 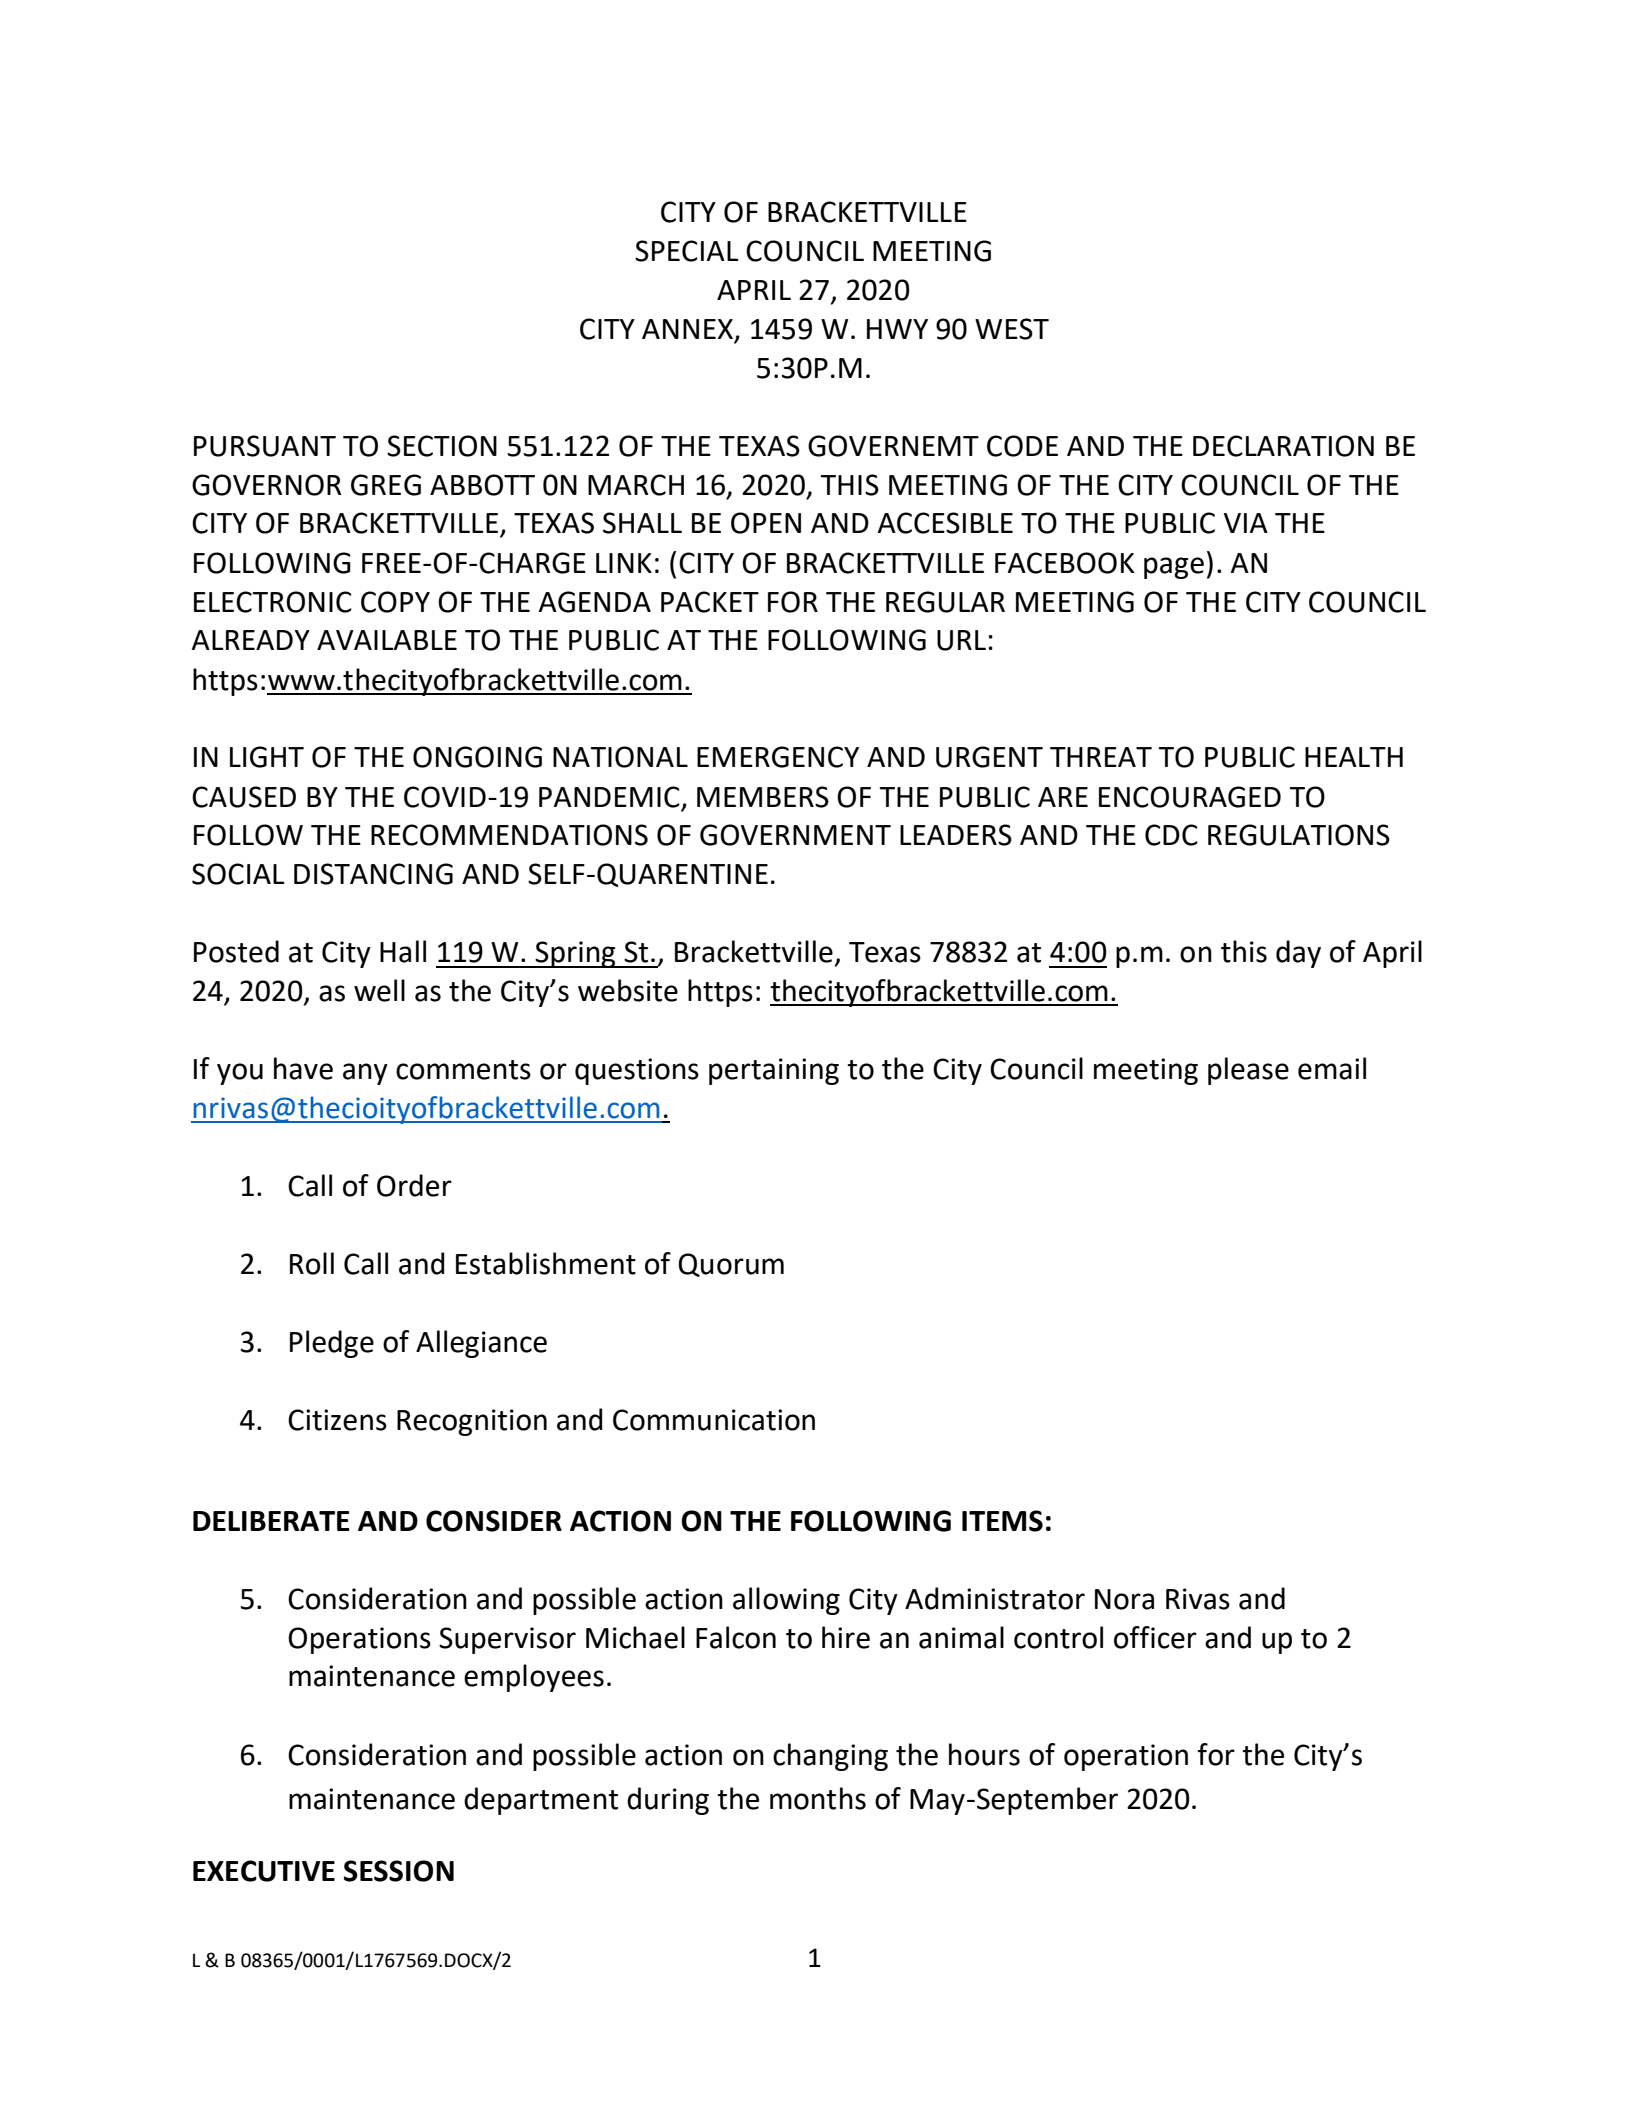 I want to click on HWY, so click(x=897, y=329).
